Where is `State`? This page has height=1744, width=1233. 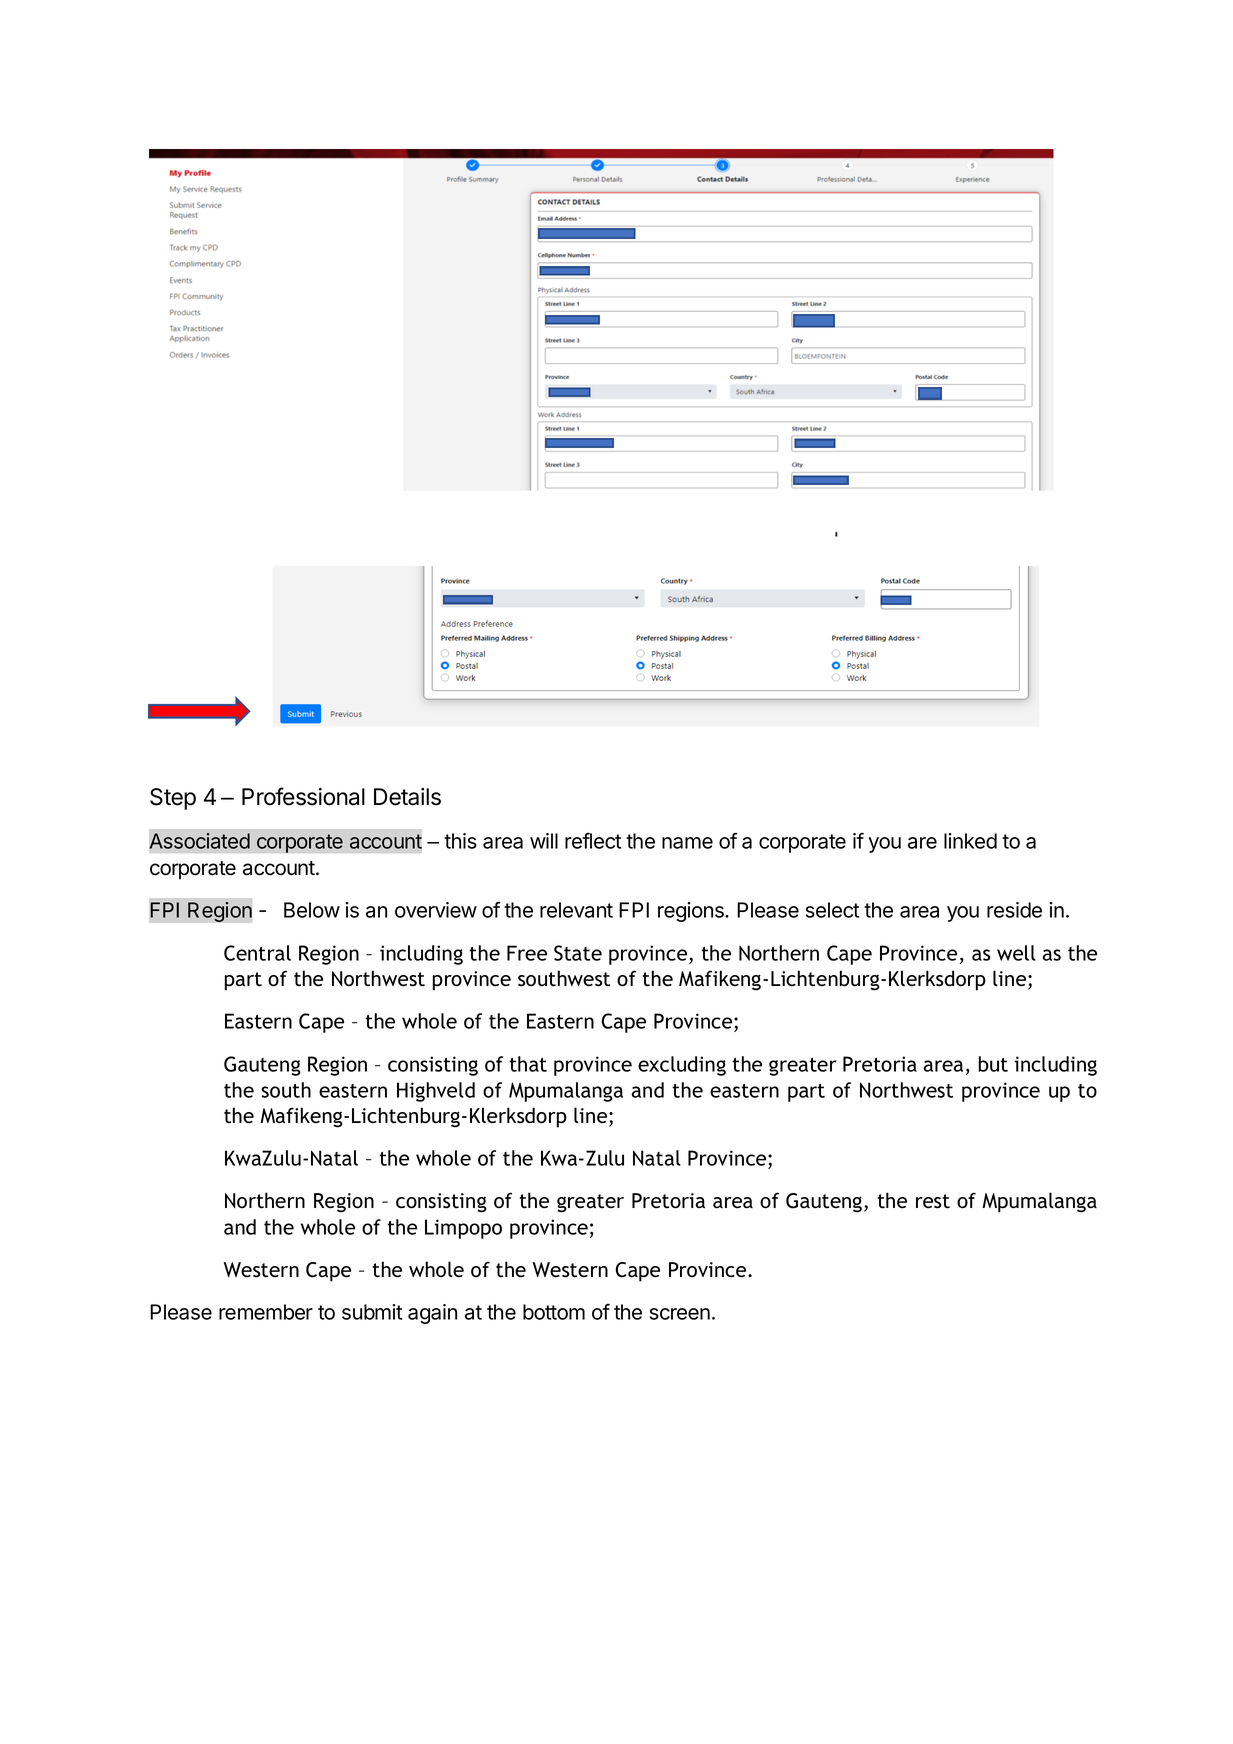
State is located at coordinates (578, 953).
